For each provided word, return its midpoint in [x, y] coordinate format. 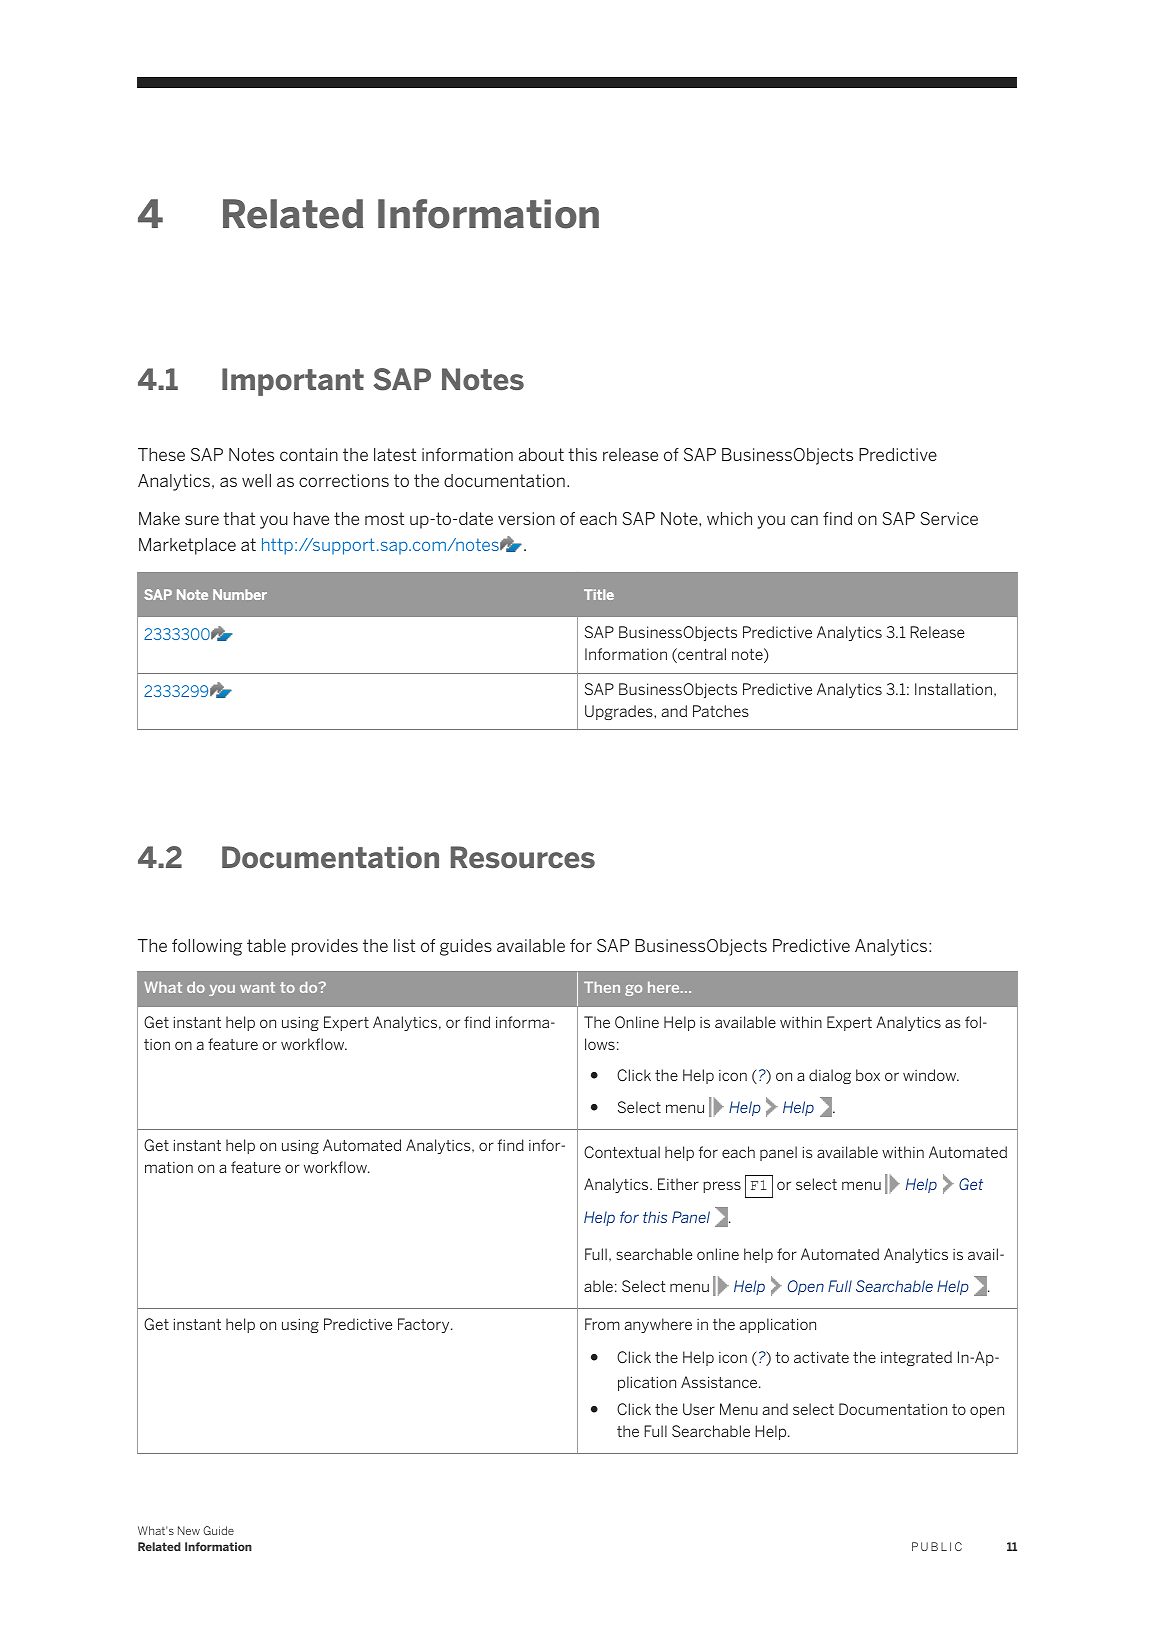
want [257, 987]
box [868, 1075]
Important [293, 382]
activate [821, 1357]
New [189, 1530]
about [541, 454]
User [699, 1409]
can [804, 520]
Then [602, 987]
